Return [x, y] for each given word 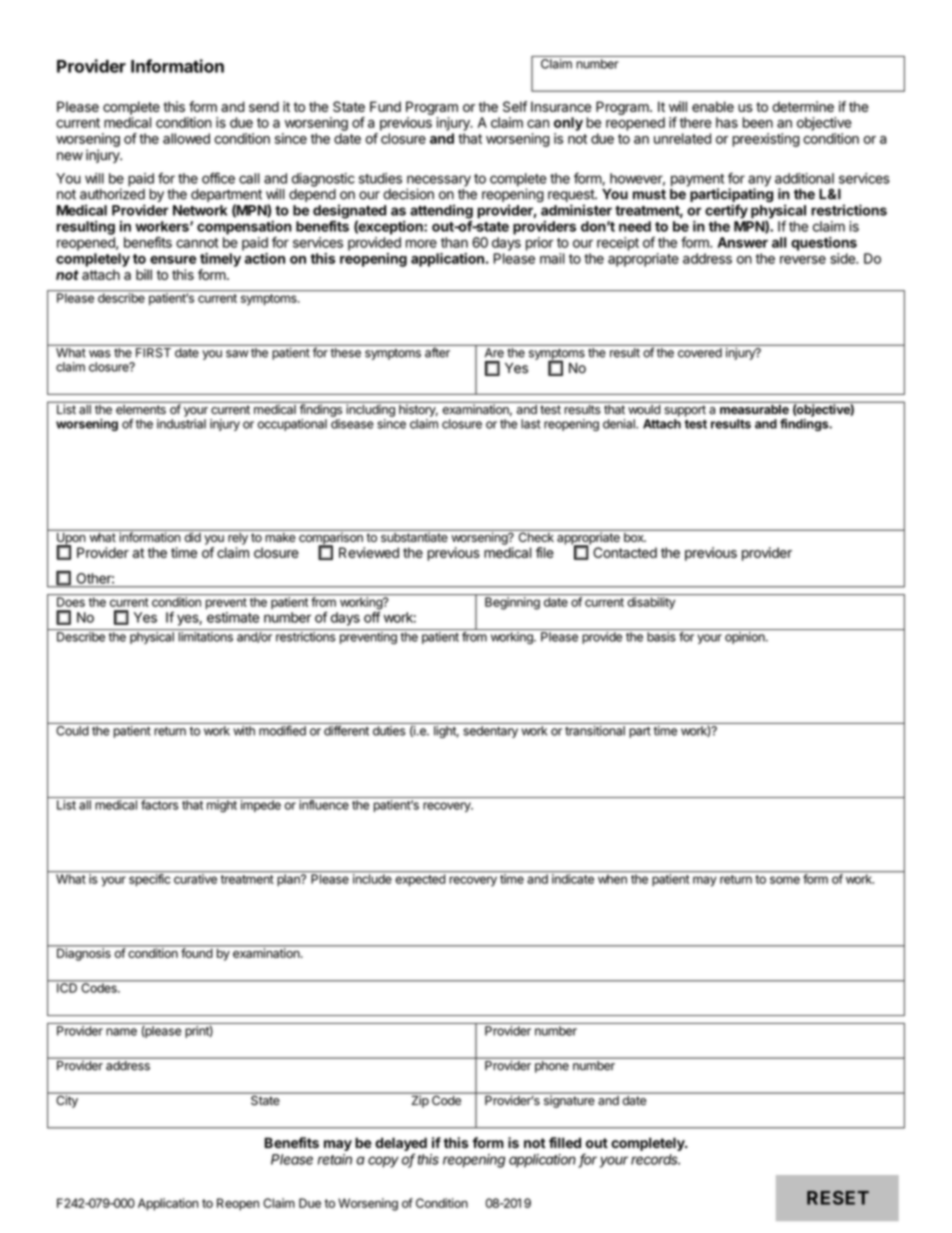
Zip [420, 1101]
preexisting [766, 140]
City [67, 1100]
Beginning [512, 603]
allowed [186, 138]
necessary [439, 182]
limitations [205, 637]
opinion [746, 638]
